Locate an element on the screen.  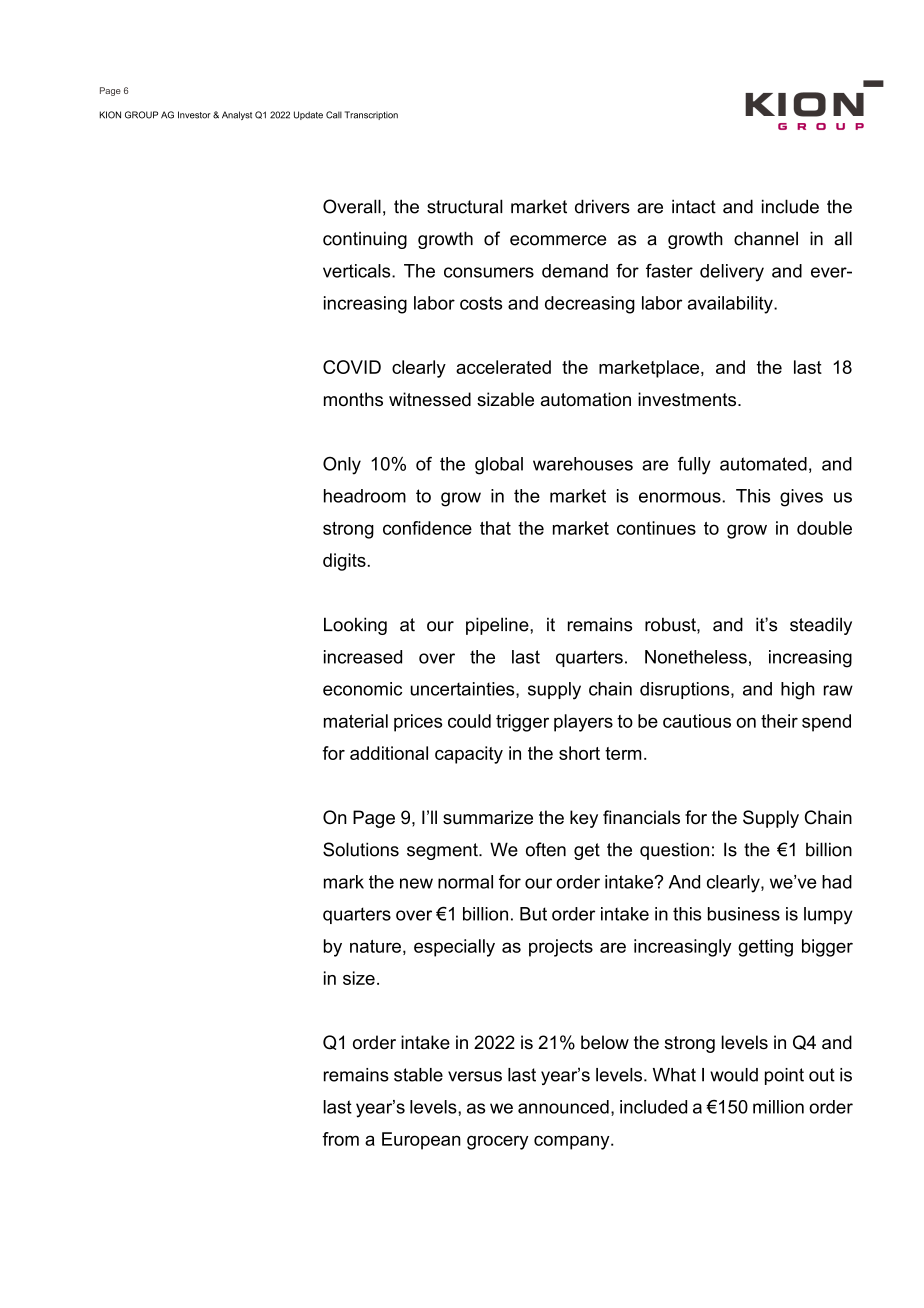
grocery is located at coordinates (498, 1142).
